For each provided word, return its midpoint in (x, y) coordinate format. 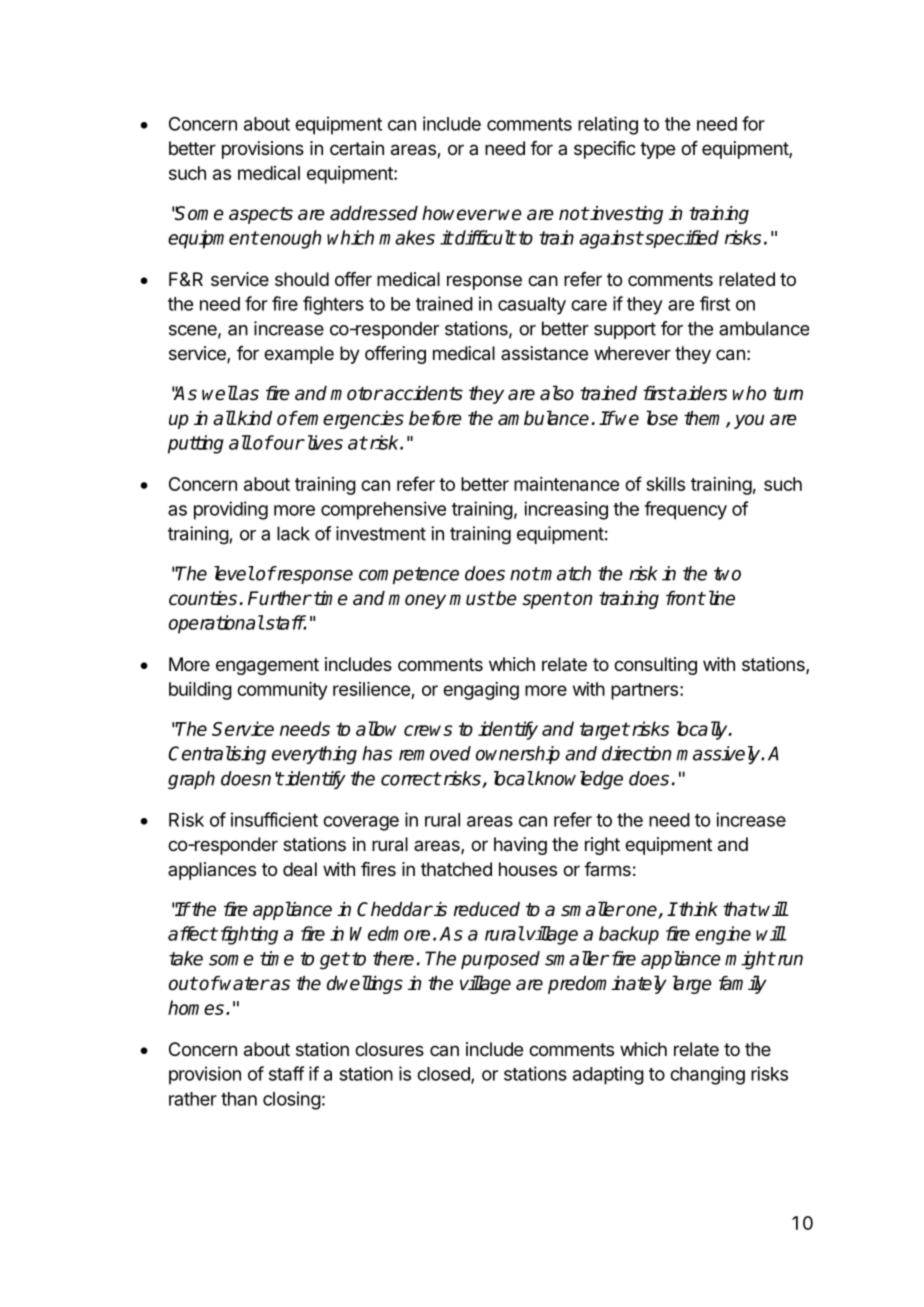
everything (314, 755)
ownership (518, 755)
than (239, 1099)
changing (707, 1075)
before (435, 418)
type (657, 150)
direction (637, 753)
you (749, 421)
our (288, 444)
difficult (484, 237)
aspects (261, 215)
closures (389, 1049)
